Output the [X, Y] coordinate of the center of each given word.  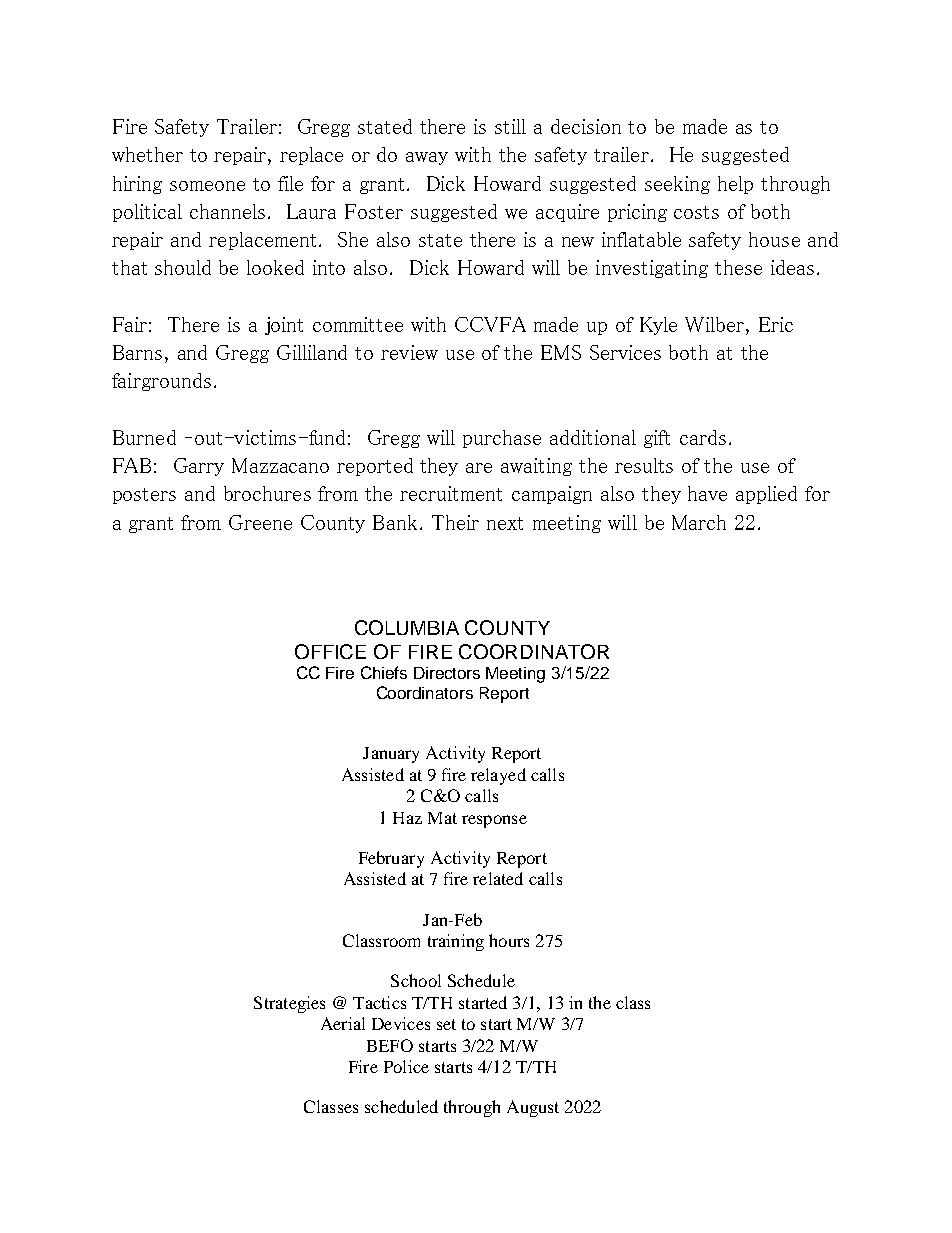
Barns [137, 352]
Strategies [289, 1004]
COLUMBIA [407, 627]
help [735, 185]
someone [207, 186]
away [427, 158]
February [391, 859]
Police [406, 1066]
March [699, 522]
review [409, 352]
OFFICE [330, 651]
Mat [442, 818]
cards [703, 437]
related [498, 878]
